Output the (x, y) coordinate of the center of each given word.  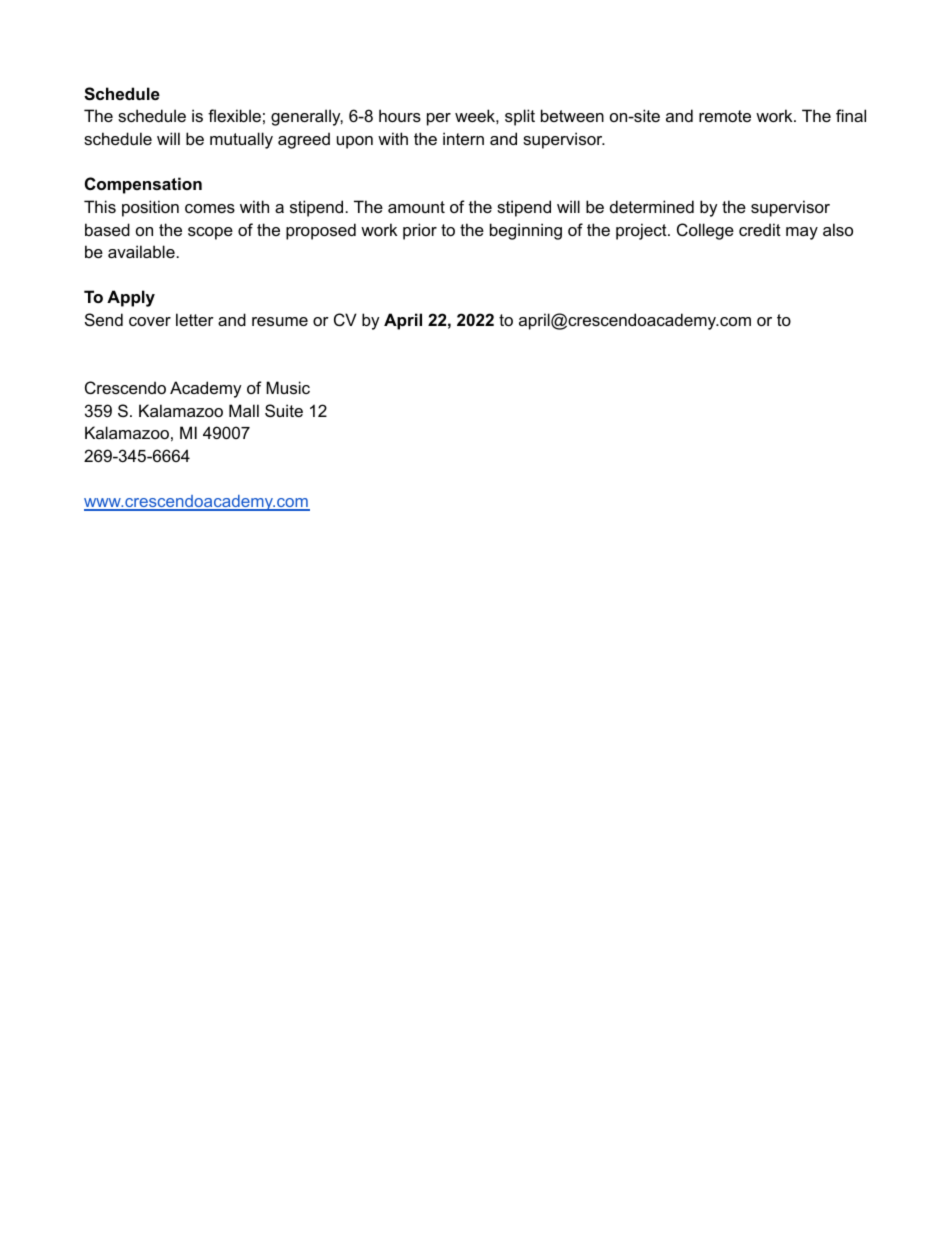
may (802, 233)
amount (416, 207)
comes (210, 208)
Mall (244, 410)
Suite (284, 410)
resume (280, 321)
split (520, 117)
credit (760, 229)
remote (725, 116)
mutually (241, 140)
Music (288, 387)
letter (195, 319)
